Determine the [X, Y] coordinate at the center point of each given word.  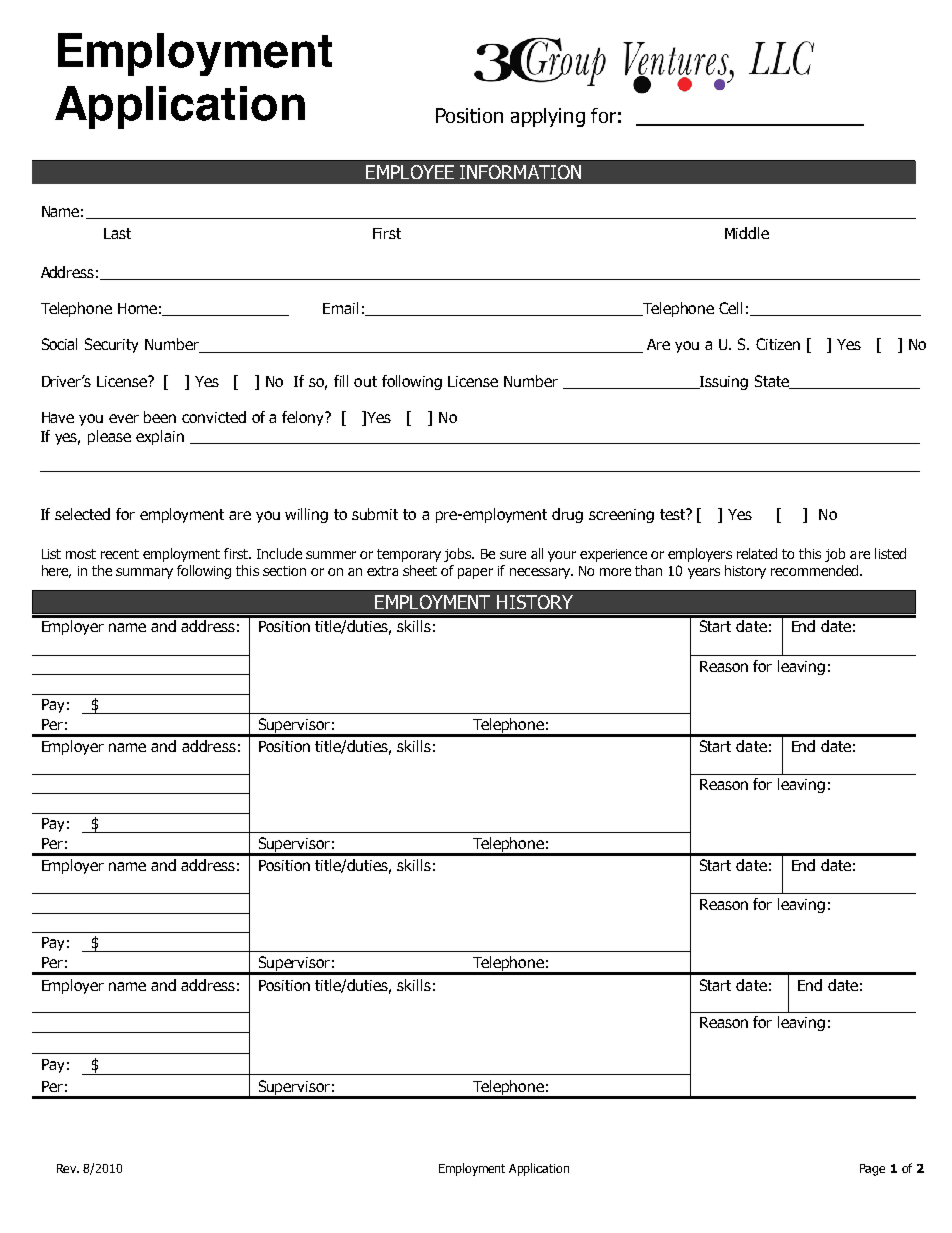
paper [475, 573]
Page [872, 1170]
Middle [747, 233]
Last [117, 233]
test [674, 514]
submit [375, 514]
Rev [68, 1168]
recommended [814, 570]
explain [160, 437]
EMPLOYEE [410, 172]
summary [144, 573]
